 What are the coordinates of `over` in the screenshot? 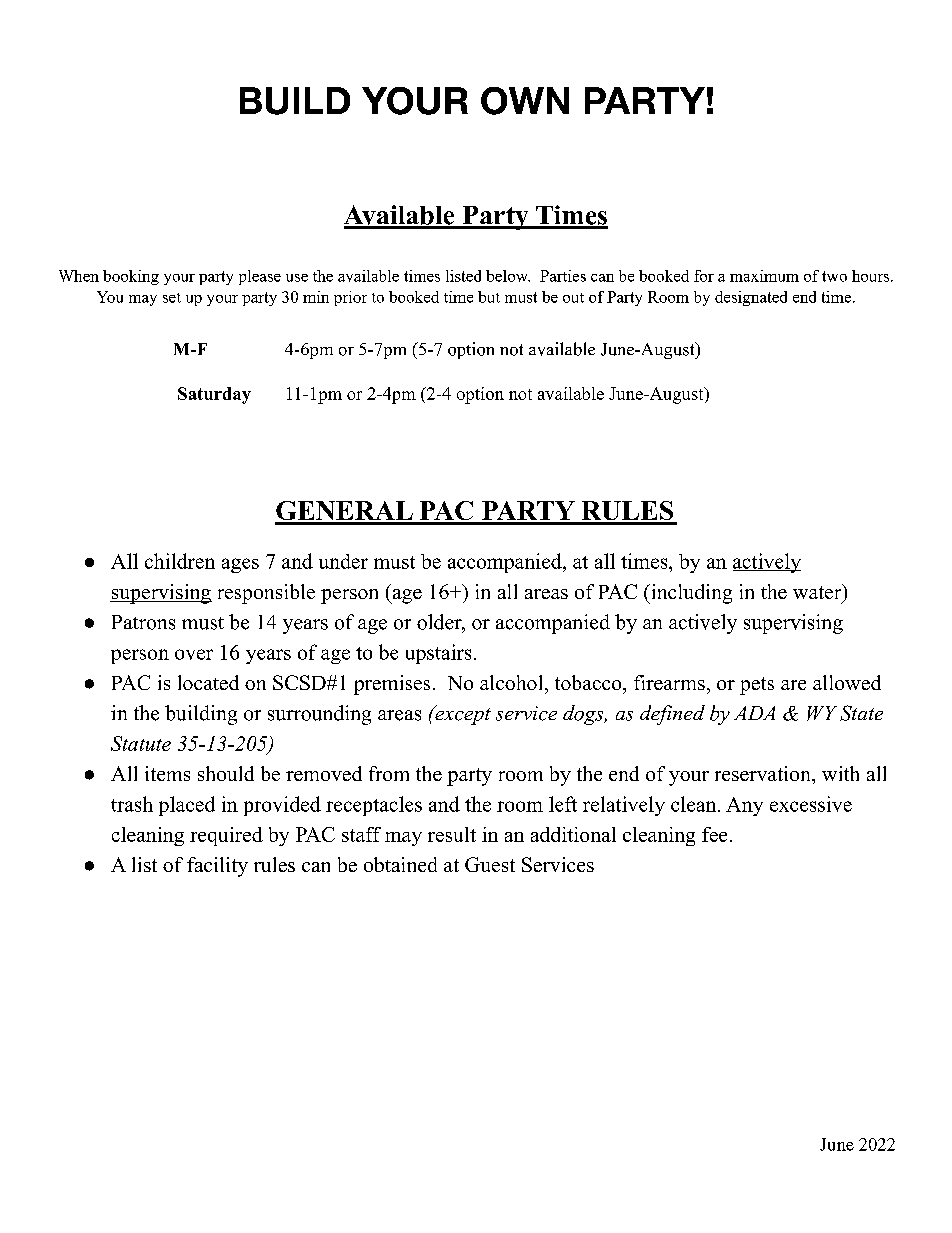 It's located at (194, 654).
